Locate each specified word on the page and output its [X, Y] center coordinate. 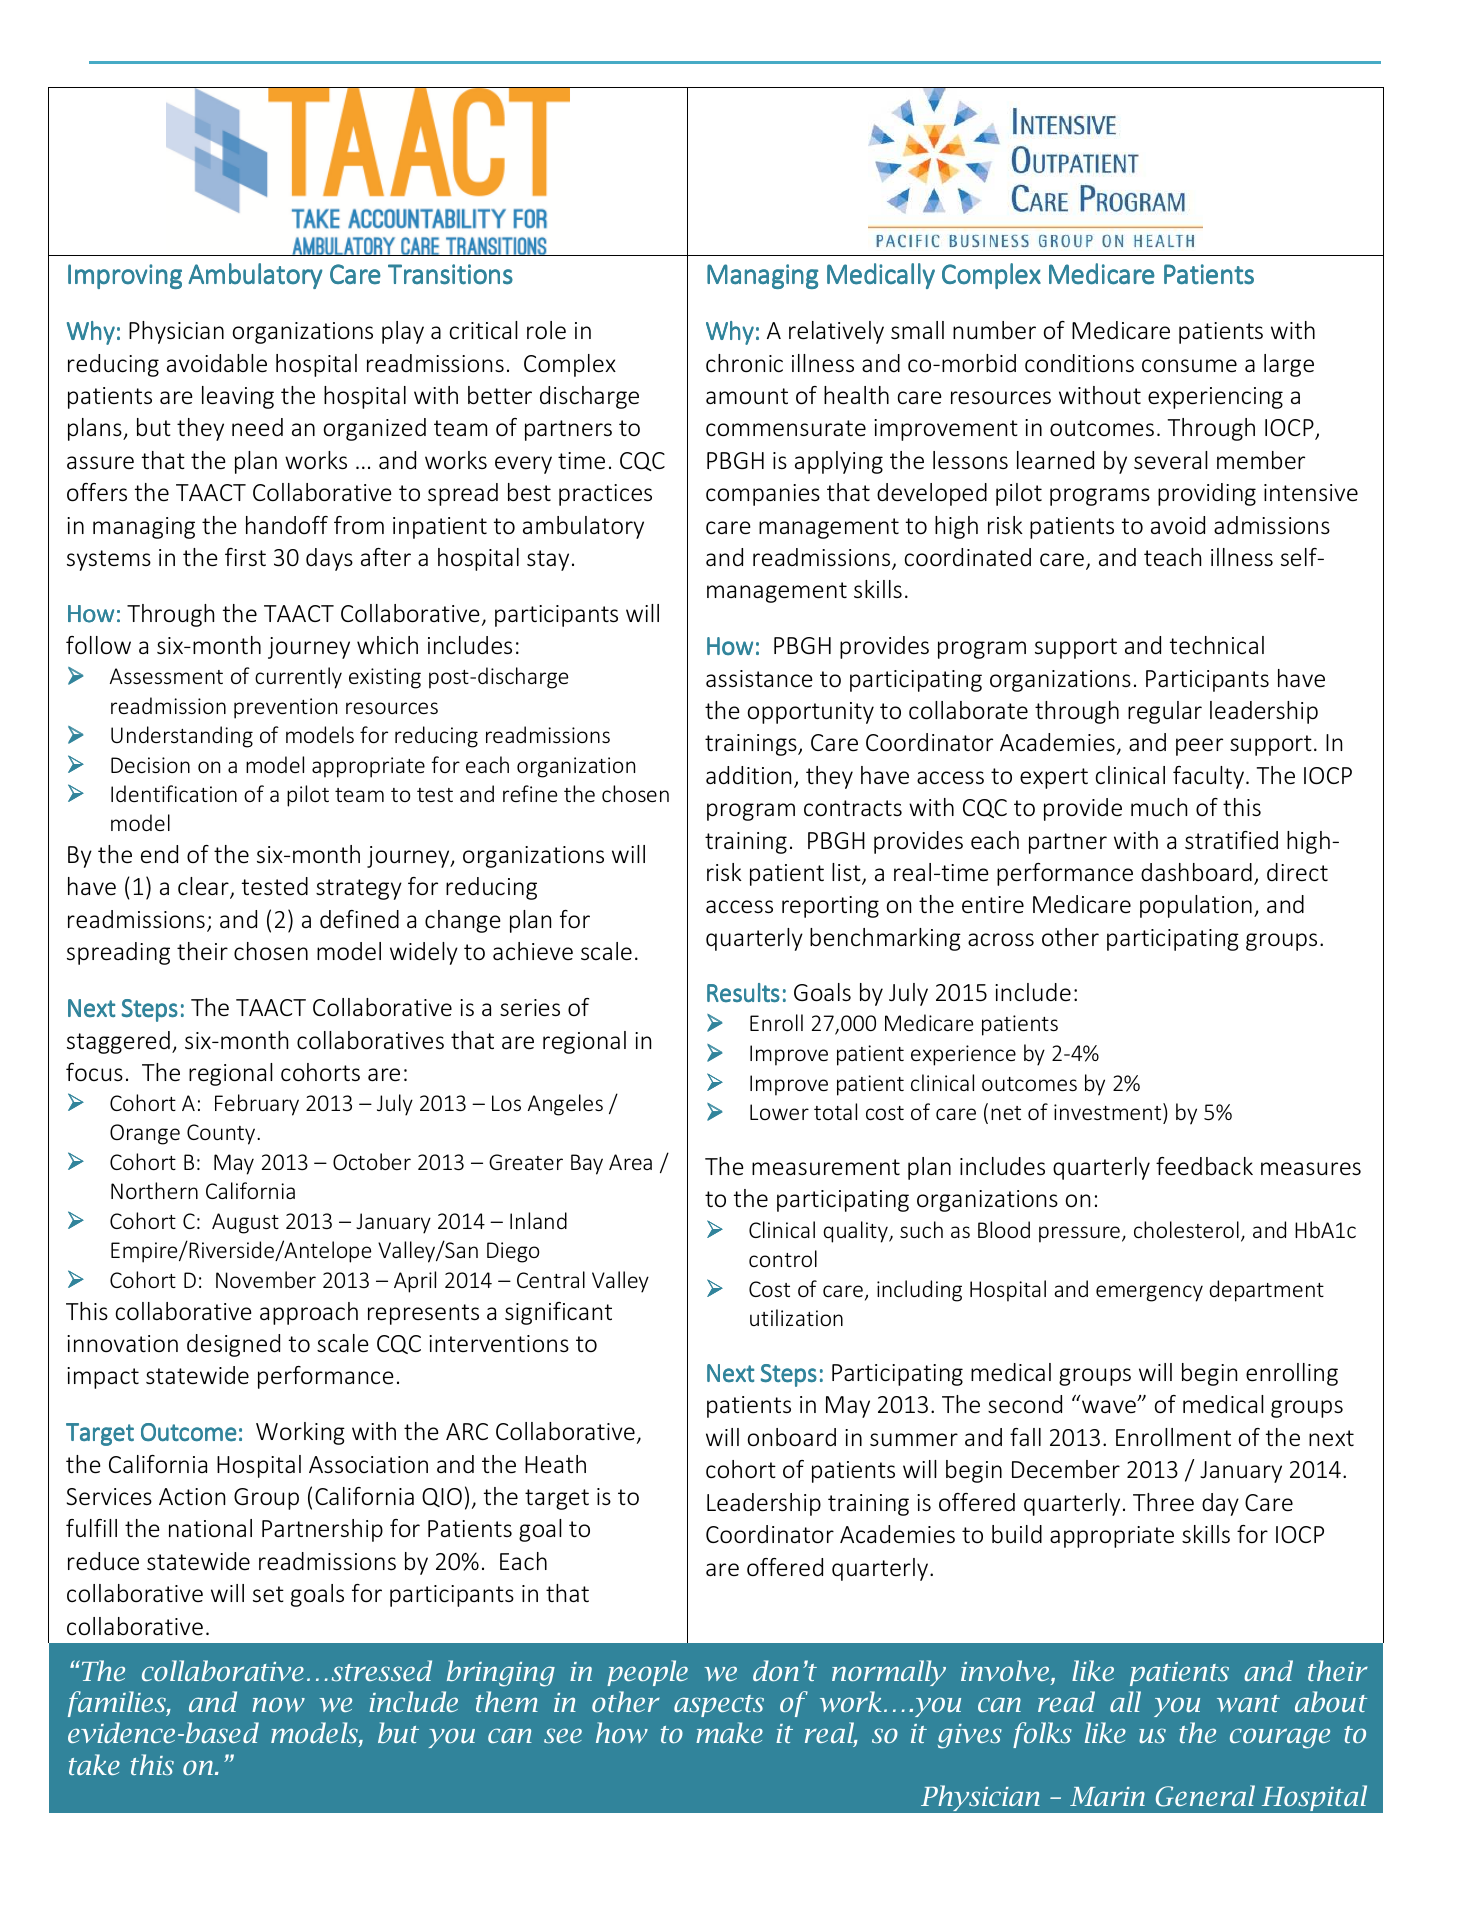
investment [1109, 1111]
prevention [285, 708]
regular [1165, 712]
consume [1189, 366]
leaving [238, 397]
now [278, 1704]
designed [233, 1345]
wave [1110, 1406]
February [257, 1105]
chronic [744, 363]
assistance [759, 679]
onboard [792, 1437]
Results [743, 992]
